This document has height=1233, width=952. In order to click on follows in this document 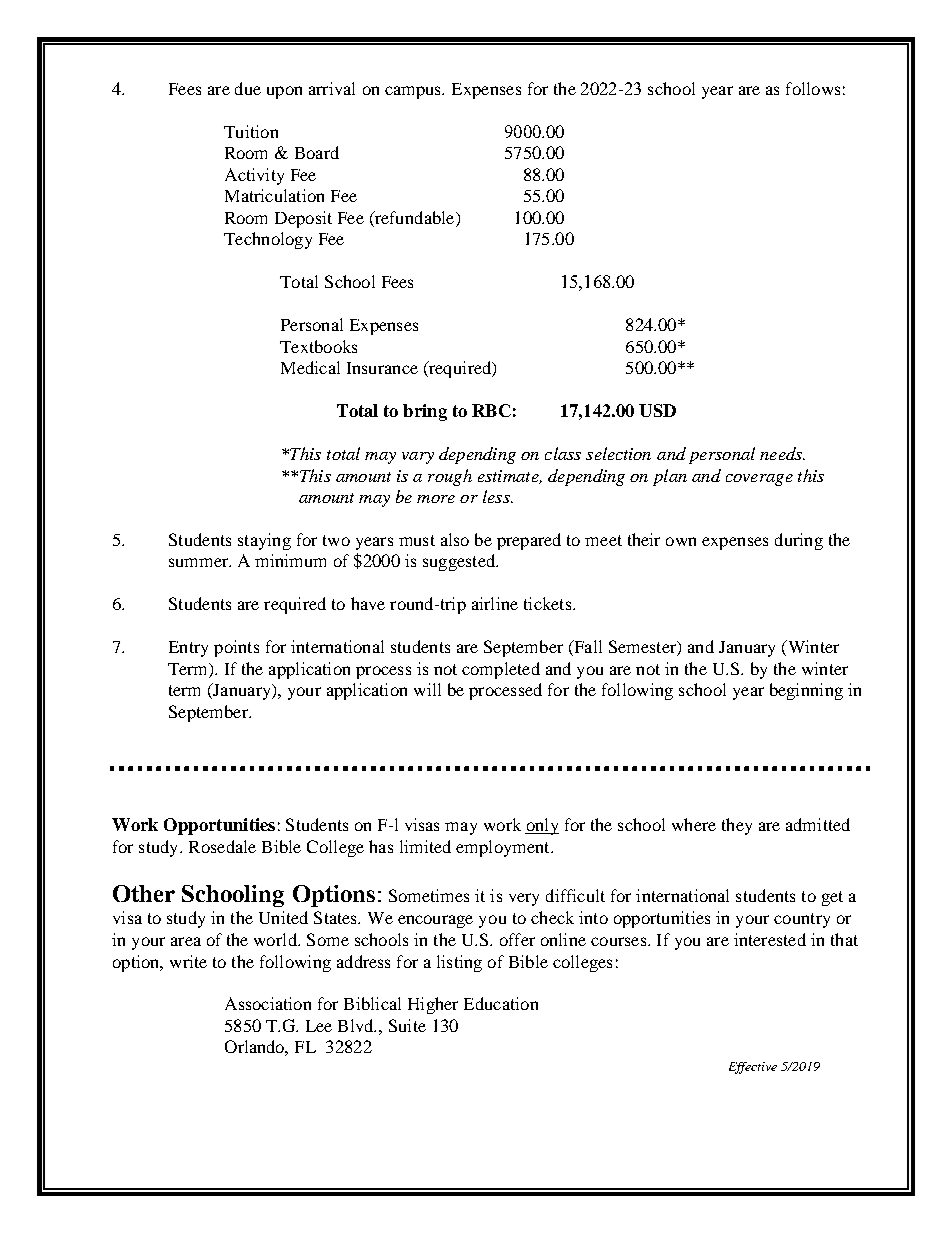, I will do `click(813, 88)`.
